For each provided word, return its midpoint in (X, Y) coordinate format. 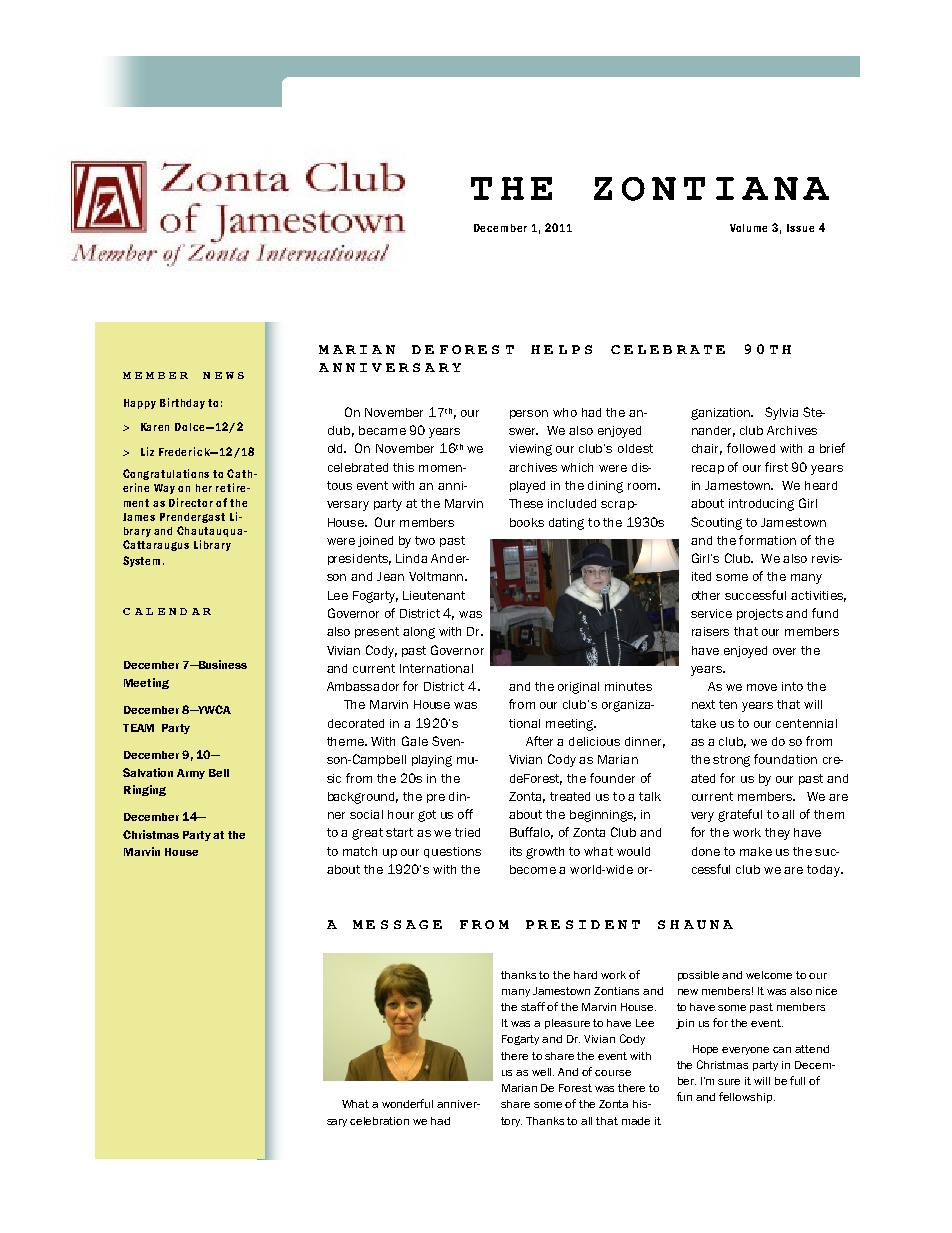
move (762, 687)
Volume (748, 228)
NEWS (223, 375)
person (529, 414)
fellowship (747, 1097)
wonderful (407, 1103)
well (543, 1072)
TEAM (138, 728)
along (419, 633)
